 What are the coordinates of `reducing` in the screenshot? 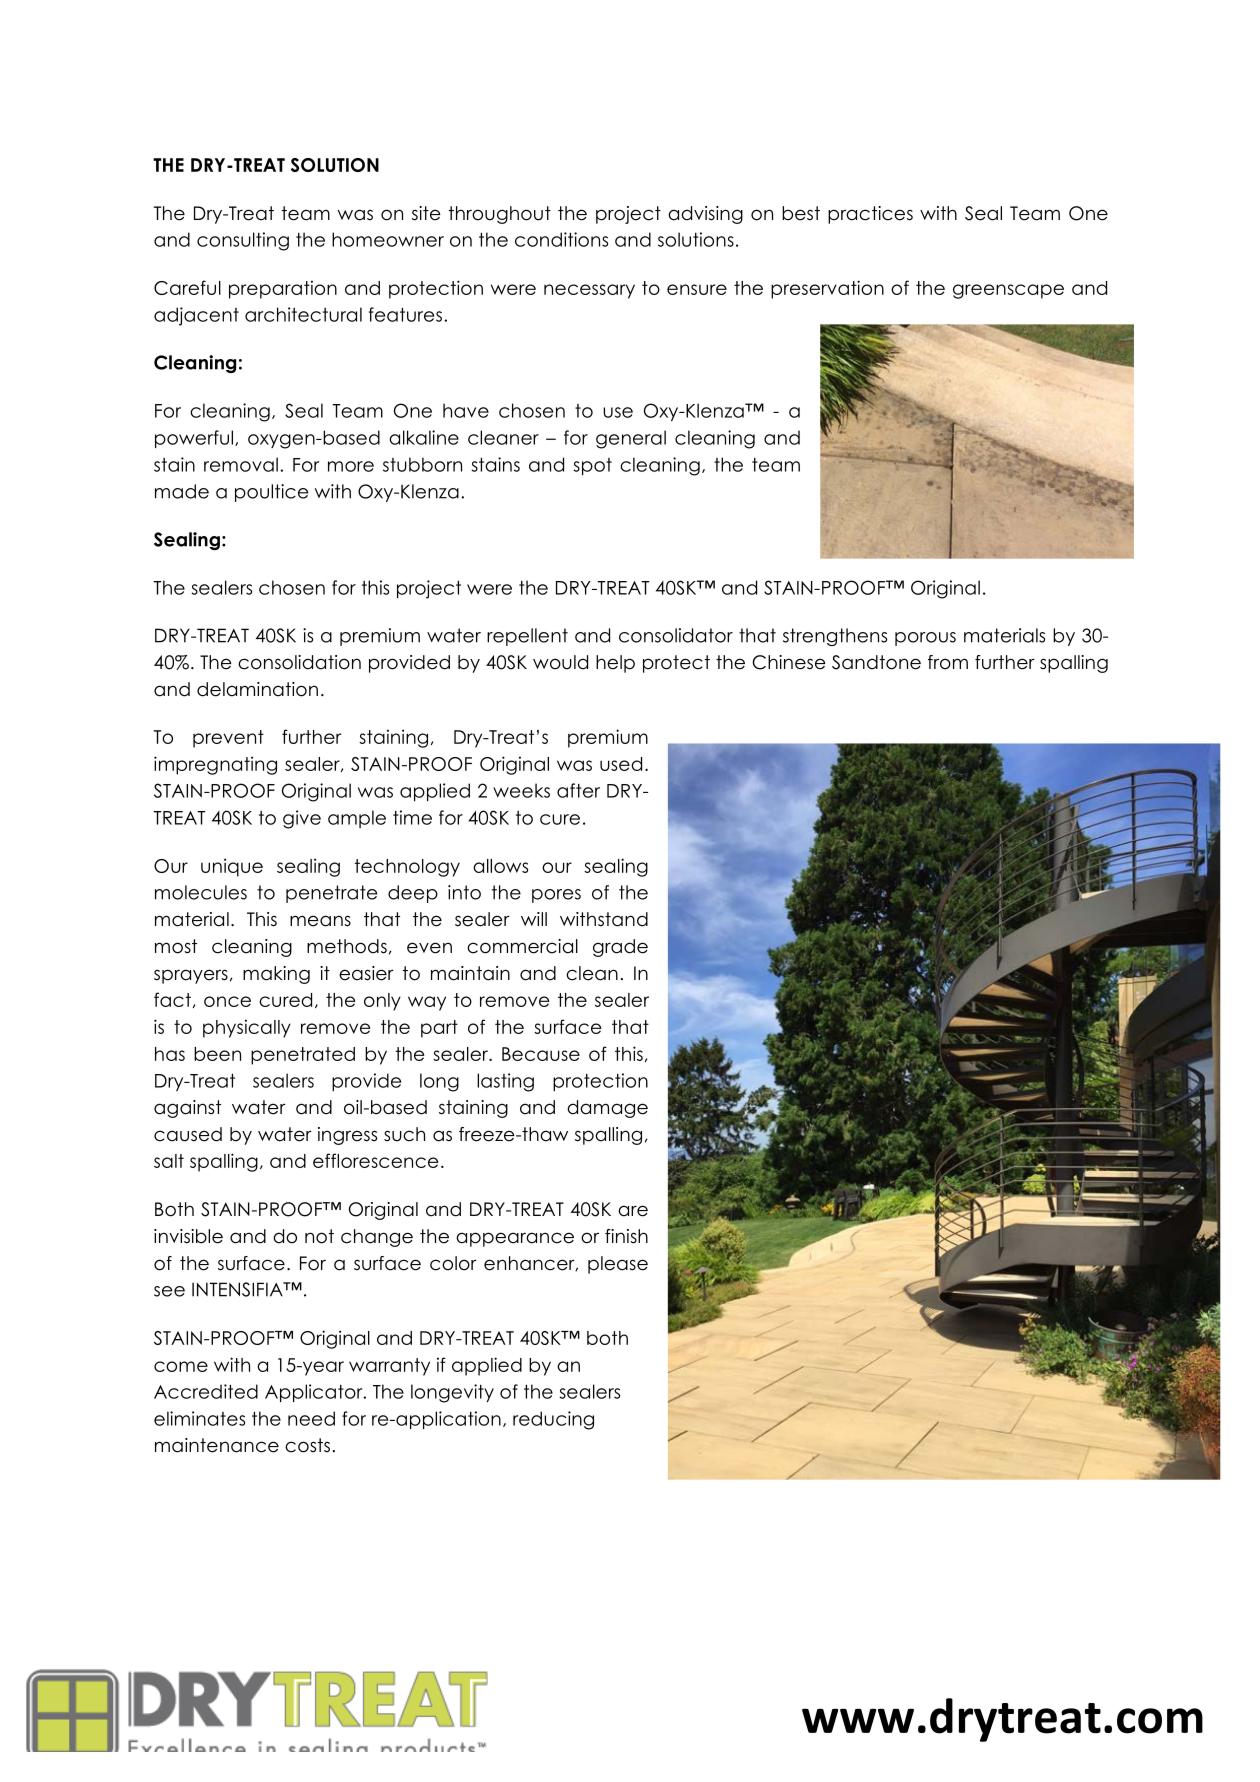 It's located at (553, 1420).
